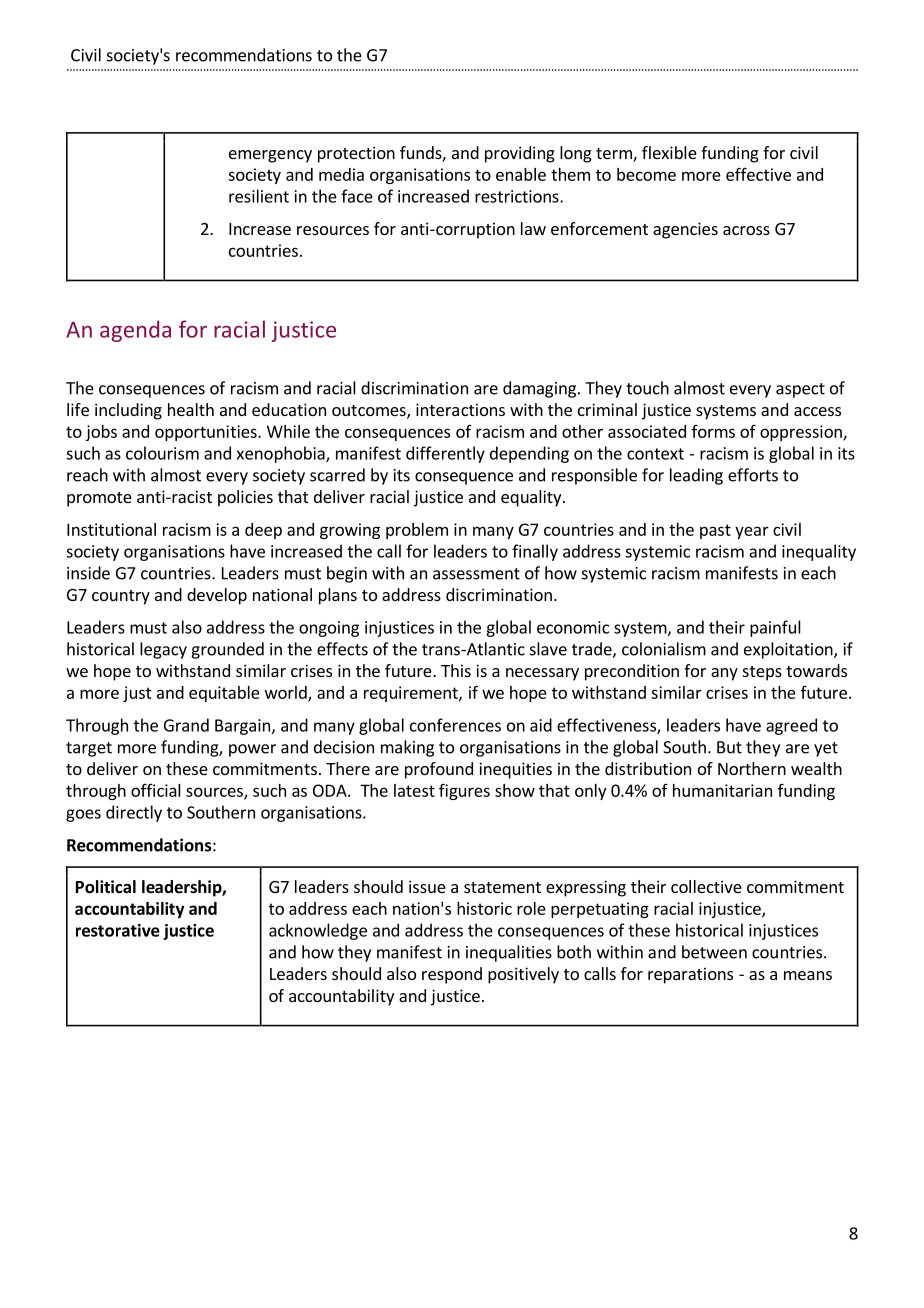 This image has height=1308, width=924. What do you see at coordinates (669, 152) in the image?
I see `flexible` at bounding box center [669, 152].
